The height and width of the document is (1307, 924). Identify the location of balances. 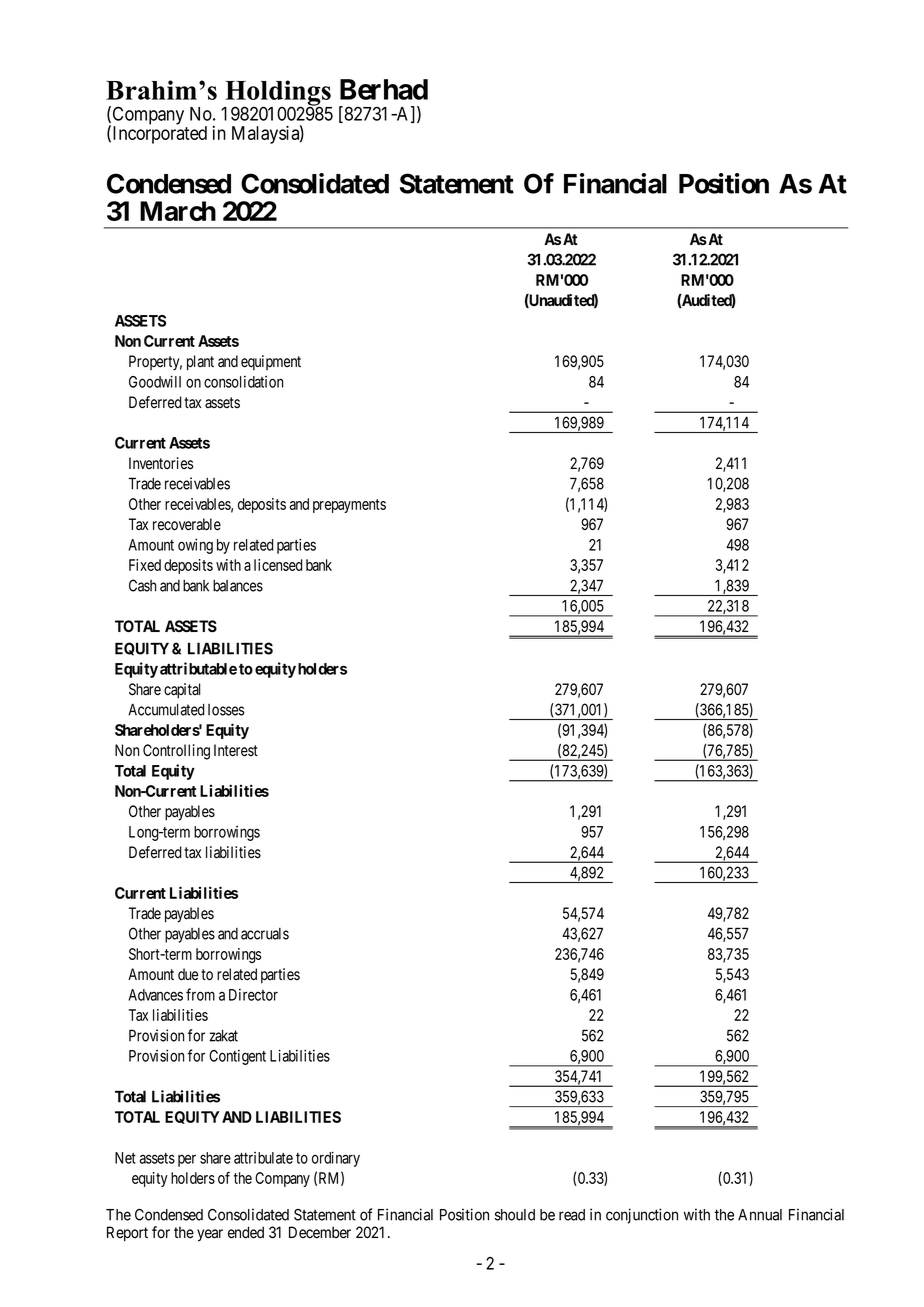
(238, 586).
